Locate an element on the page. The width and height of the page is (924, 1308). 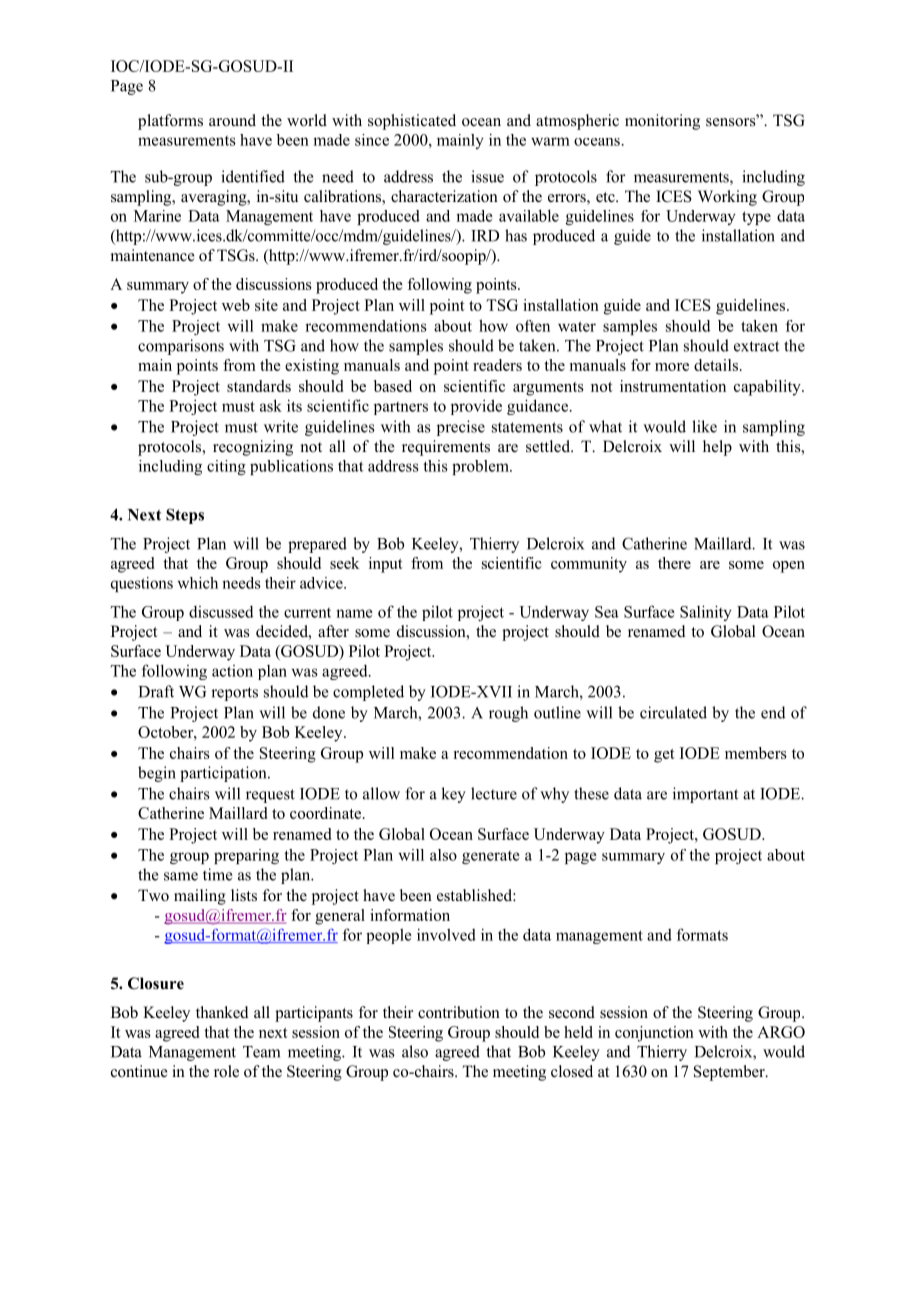
role is located at coordinates (226, 1071).
